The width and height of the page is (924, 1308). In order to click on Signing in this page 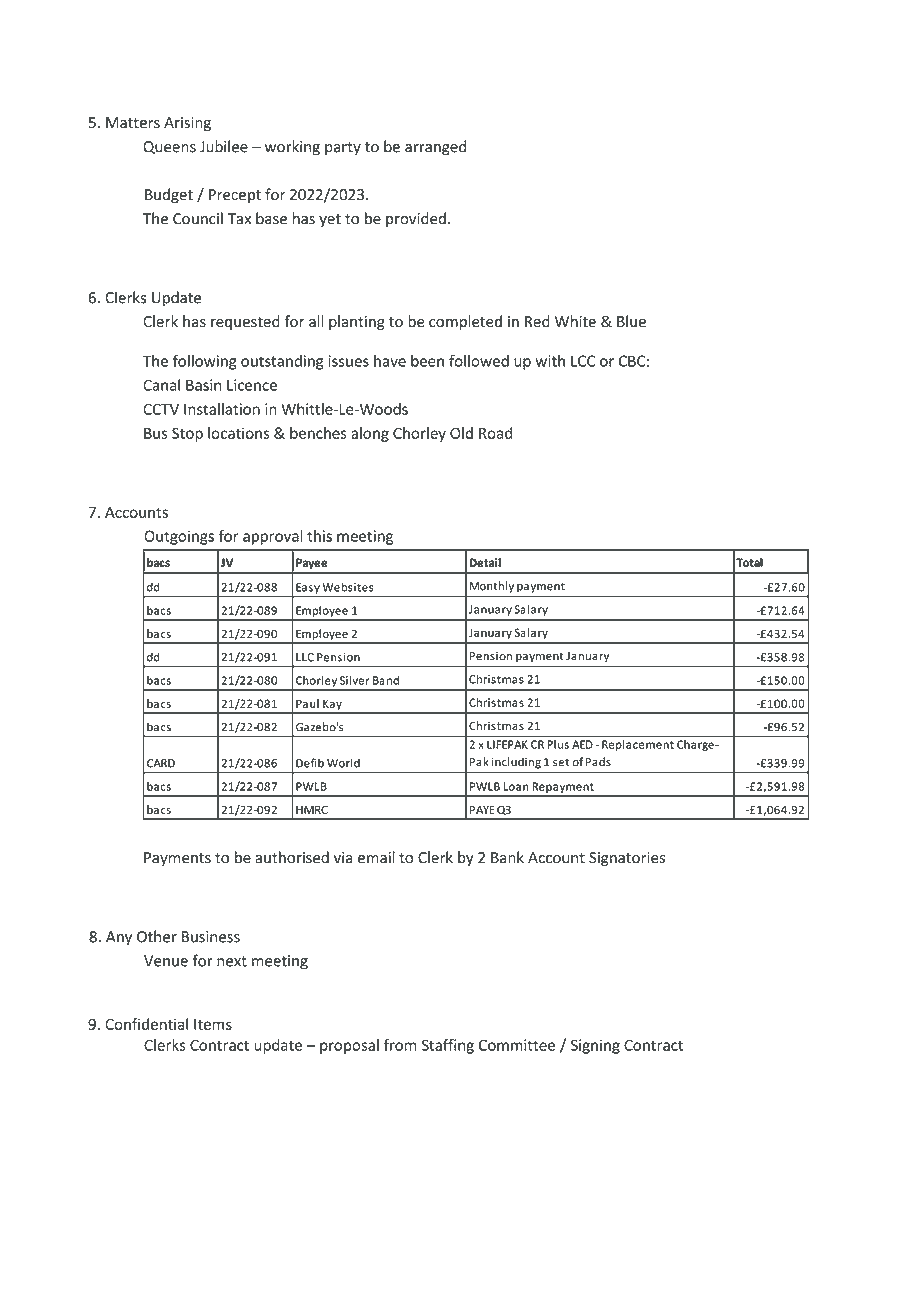, I will do `click(595, 1046)`.
